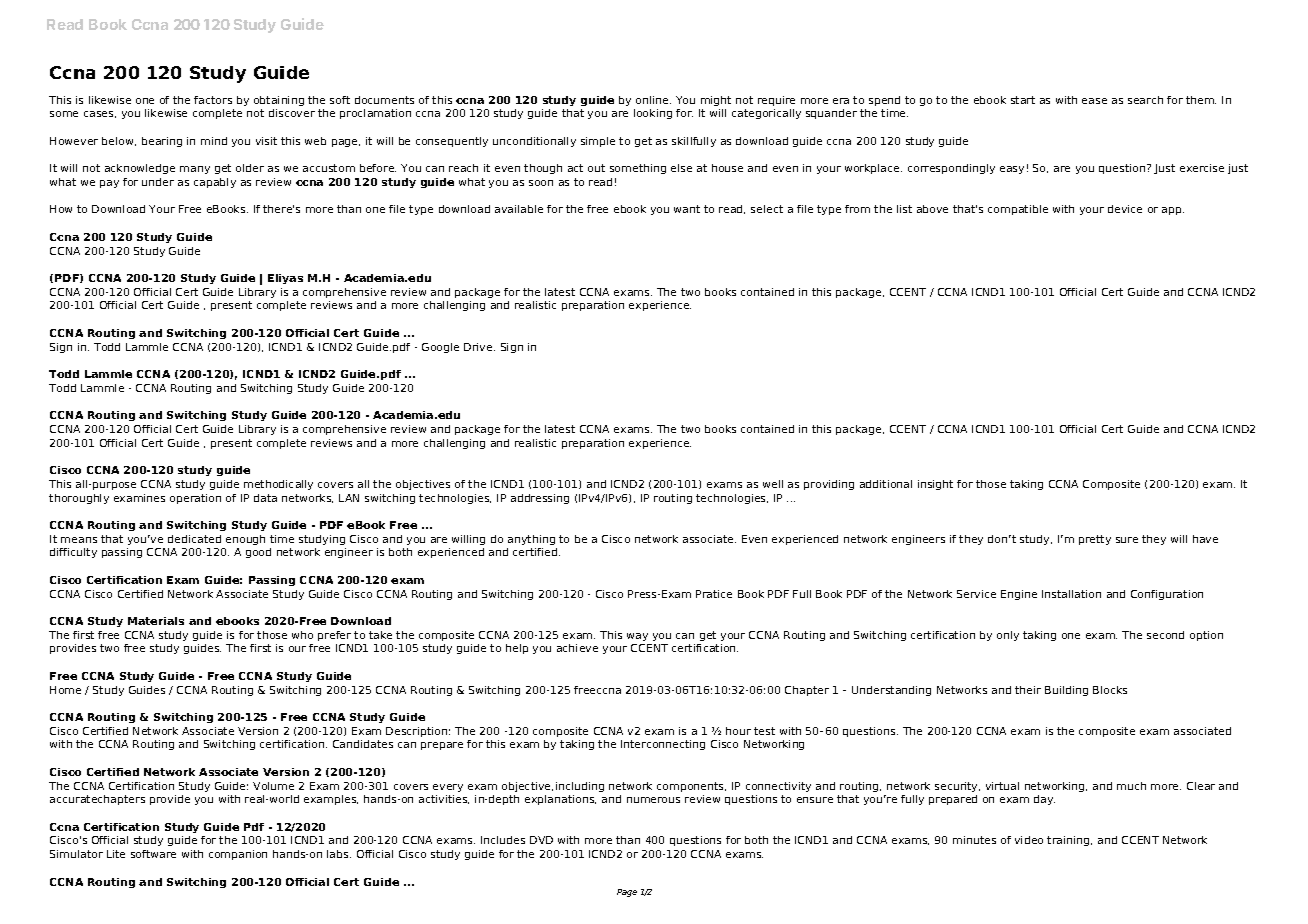  I want to click on Installation, so click(1071, 594).
